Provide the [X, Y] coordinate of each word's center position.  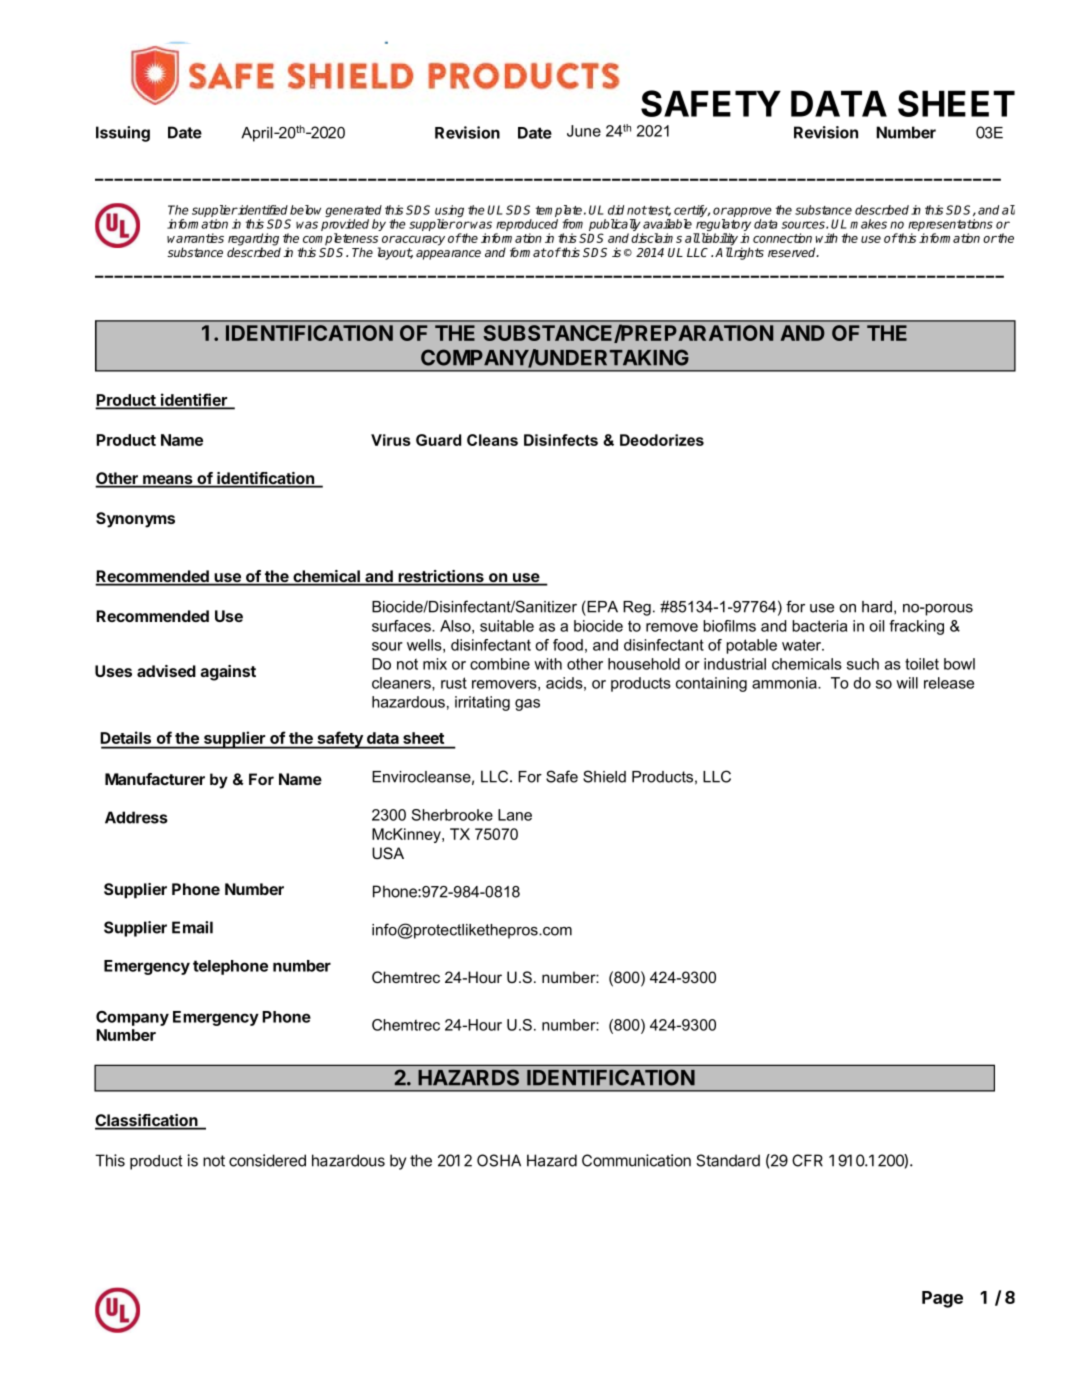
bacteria [819, 626]
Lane [515, 815]
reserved [793, 252]
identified [262, 210]
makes [868, 224]
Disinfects [561, 440]
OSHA [499, 1160]
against [228, 673]
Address [136, 817]
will [907, 683]
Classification [147, 1121]
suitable [507, 626]
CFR [807, 1160]
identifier [194, 401]
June [584, 131]
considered [267, 1160]
